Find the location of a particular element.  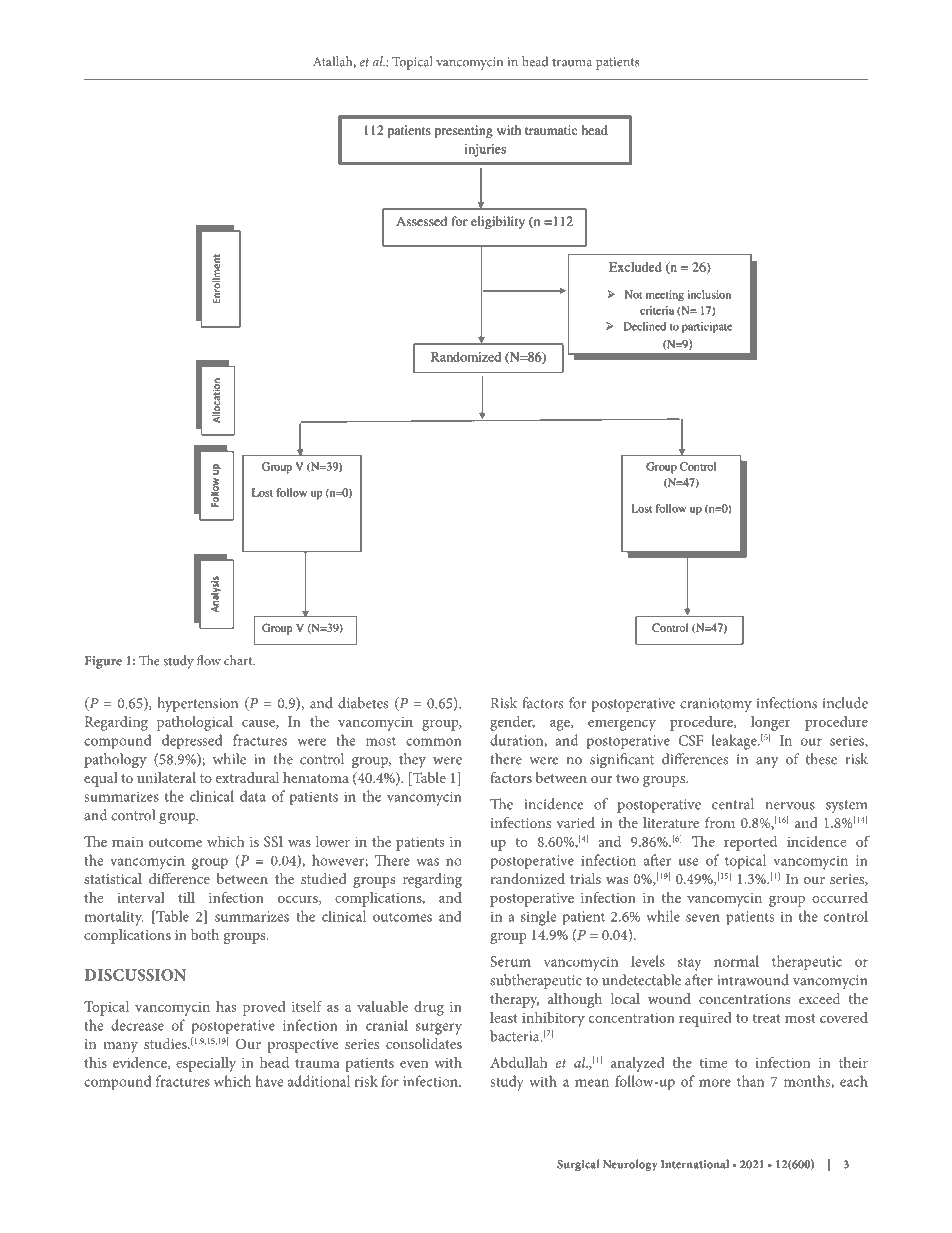

treat is located at coordinates (767, 1018).
